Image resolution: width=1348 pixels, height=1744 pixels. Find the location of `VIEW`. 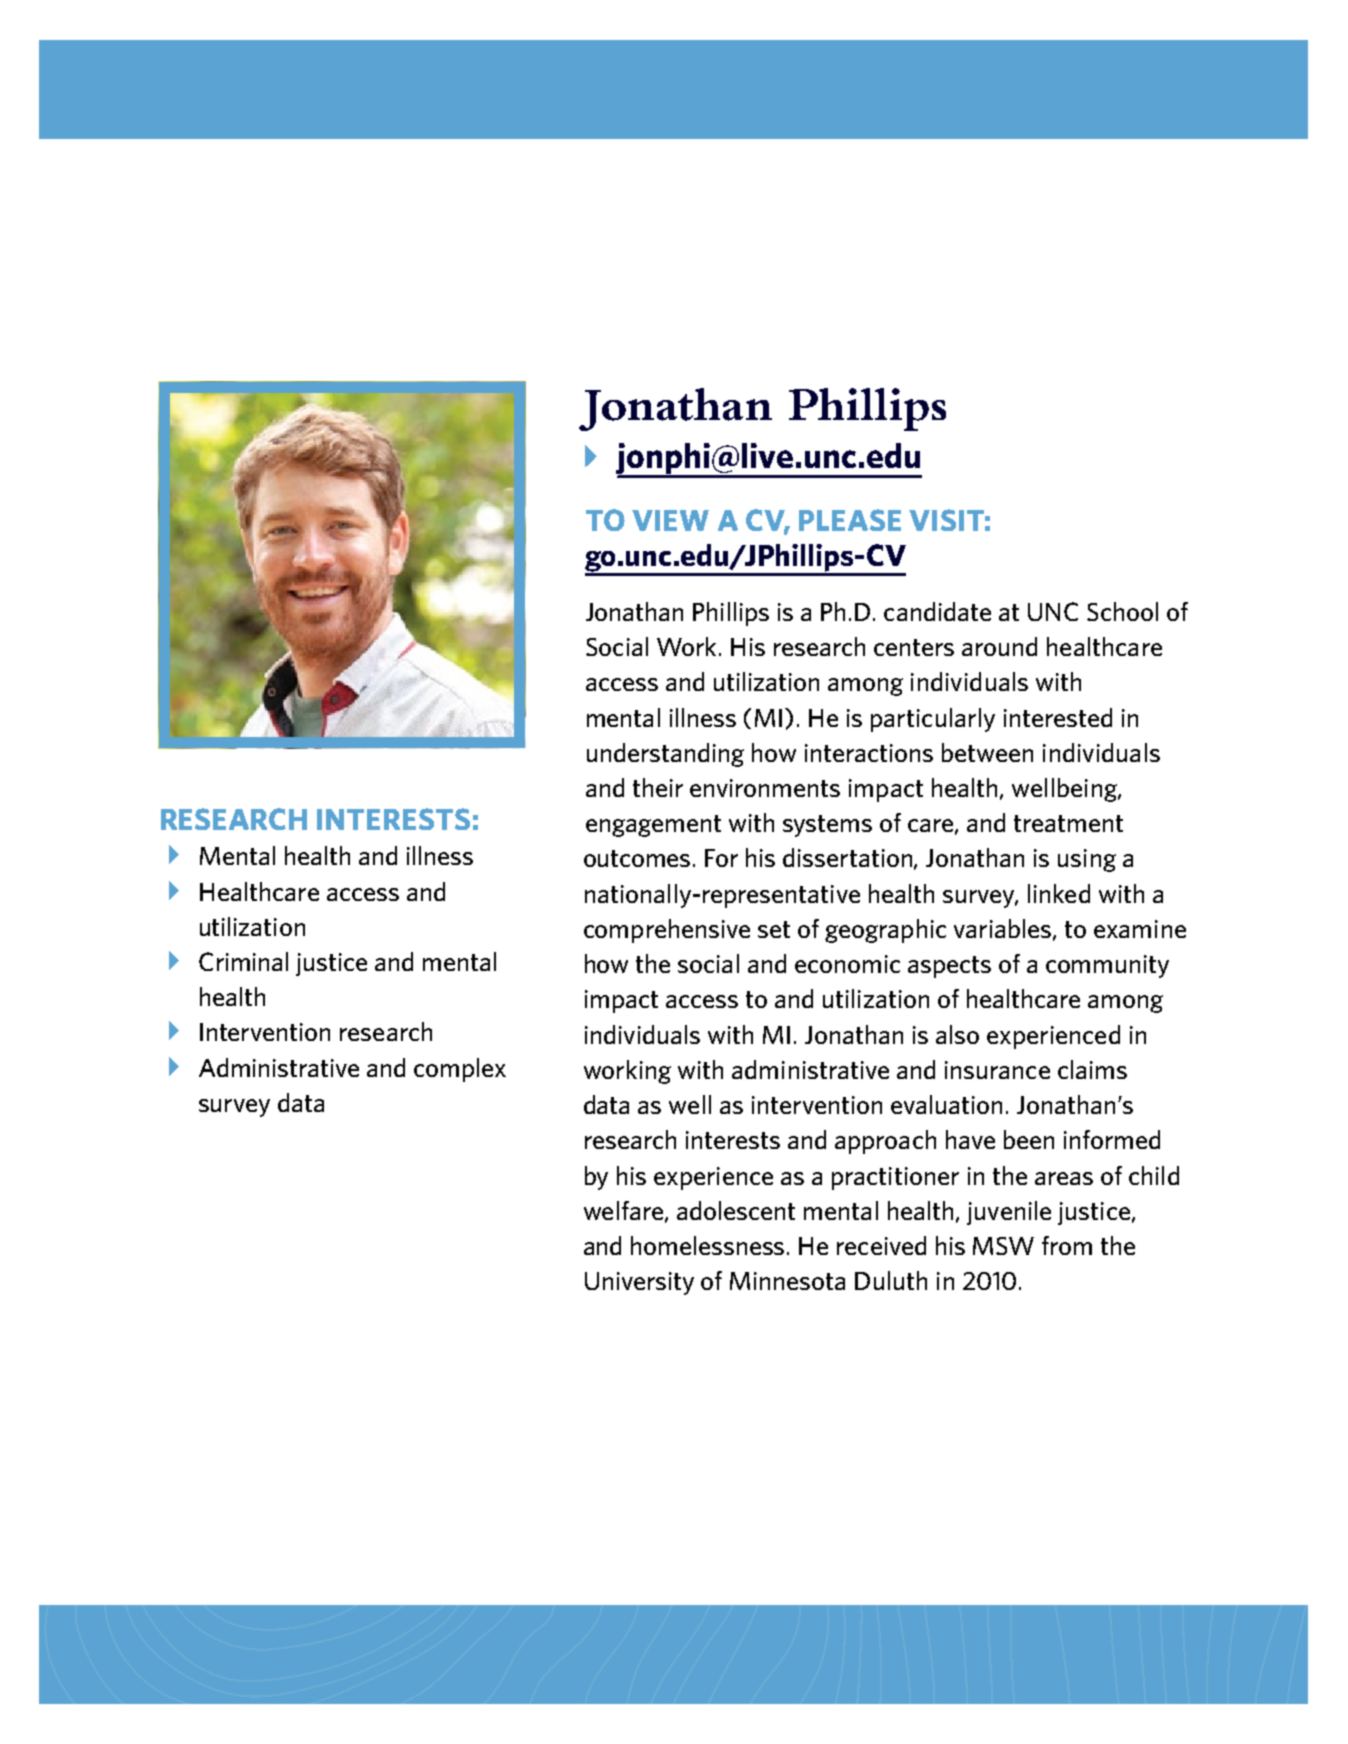

VIEW is located at coordinates (670, 520).
